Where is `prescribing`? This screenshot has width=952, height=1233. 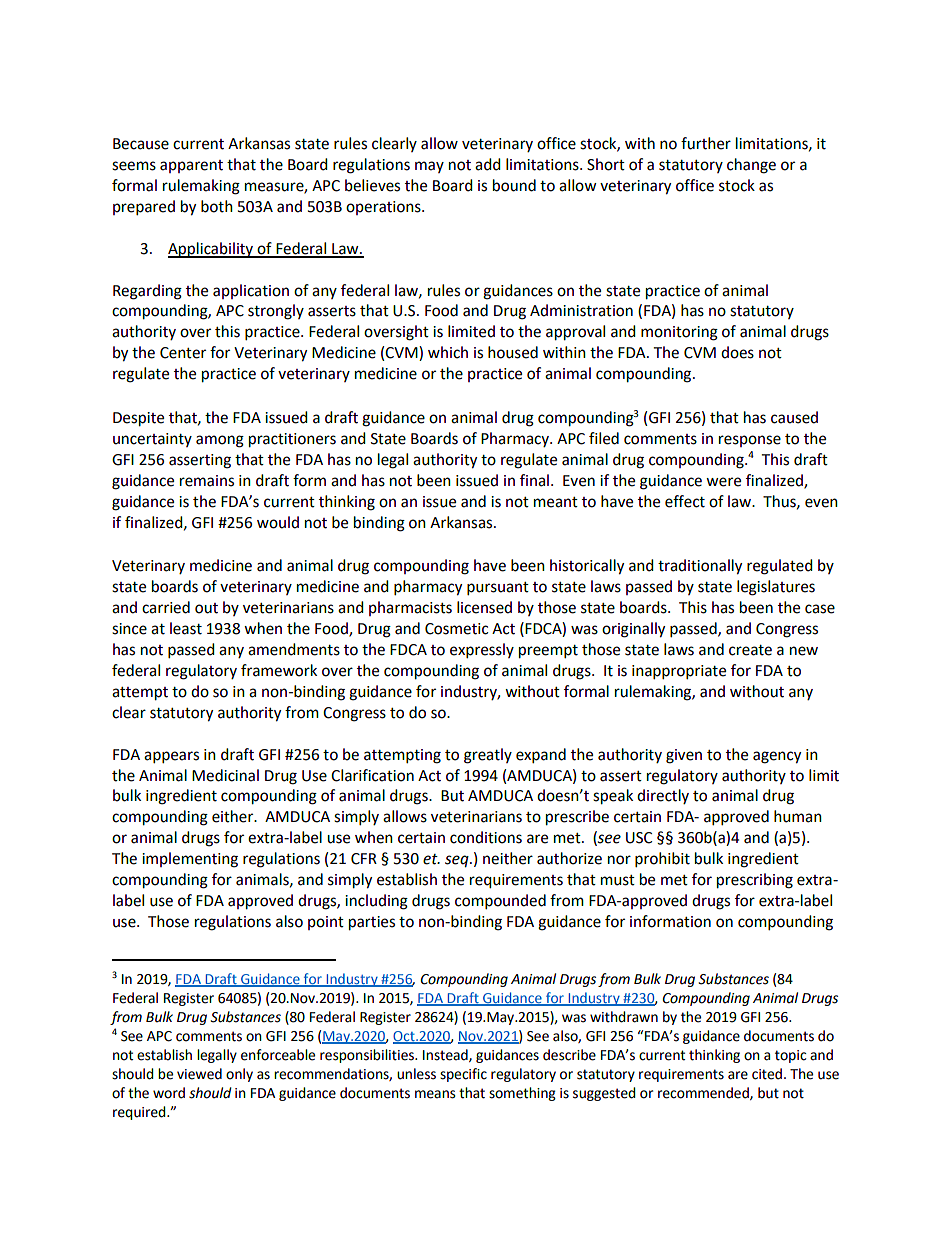
prescribing is located at coordinates (755, 881).
